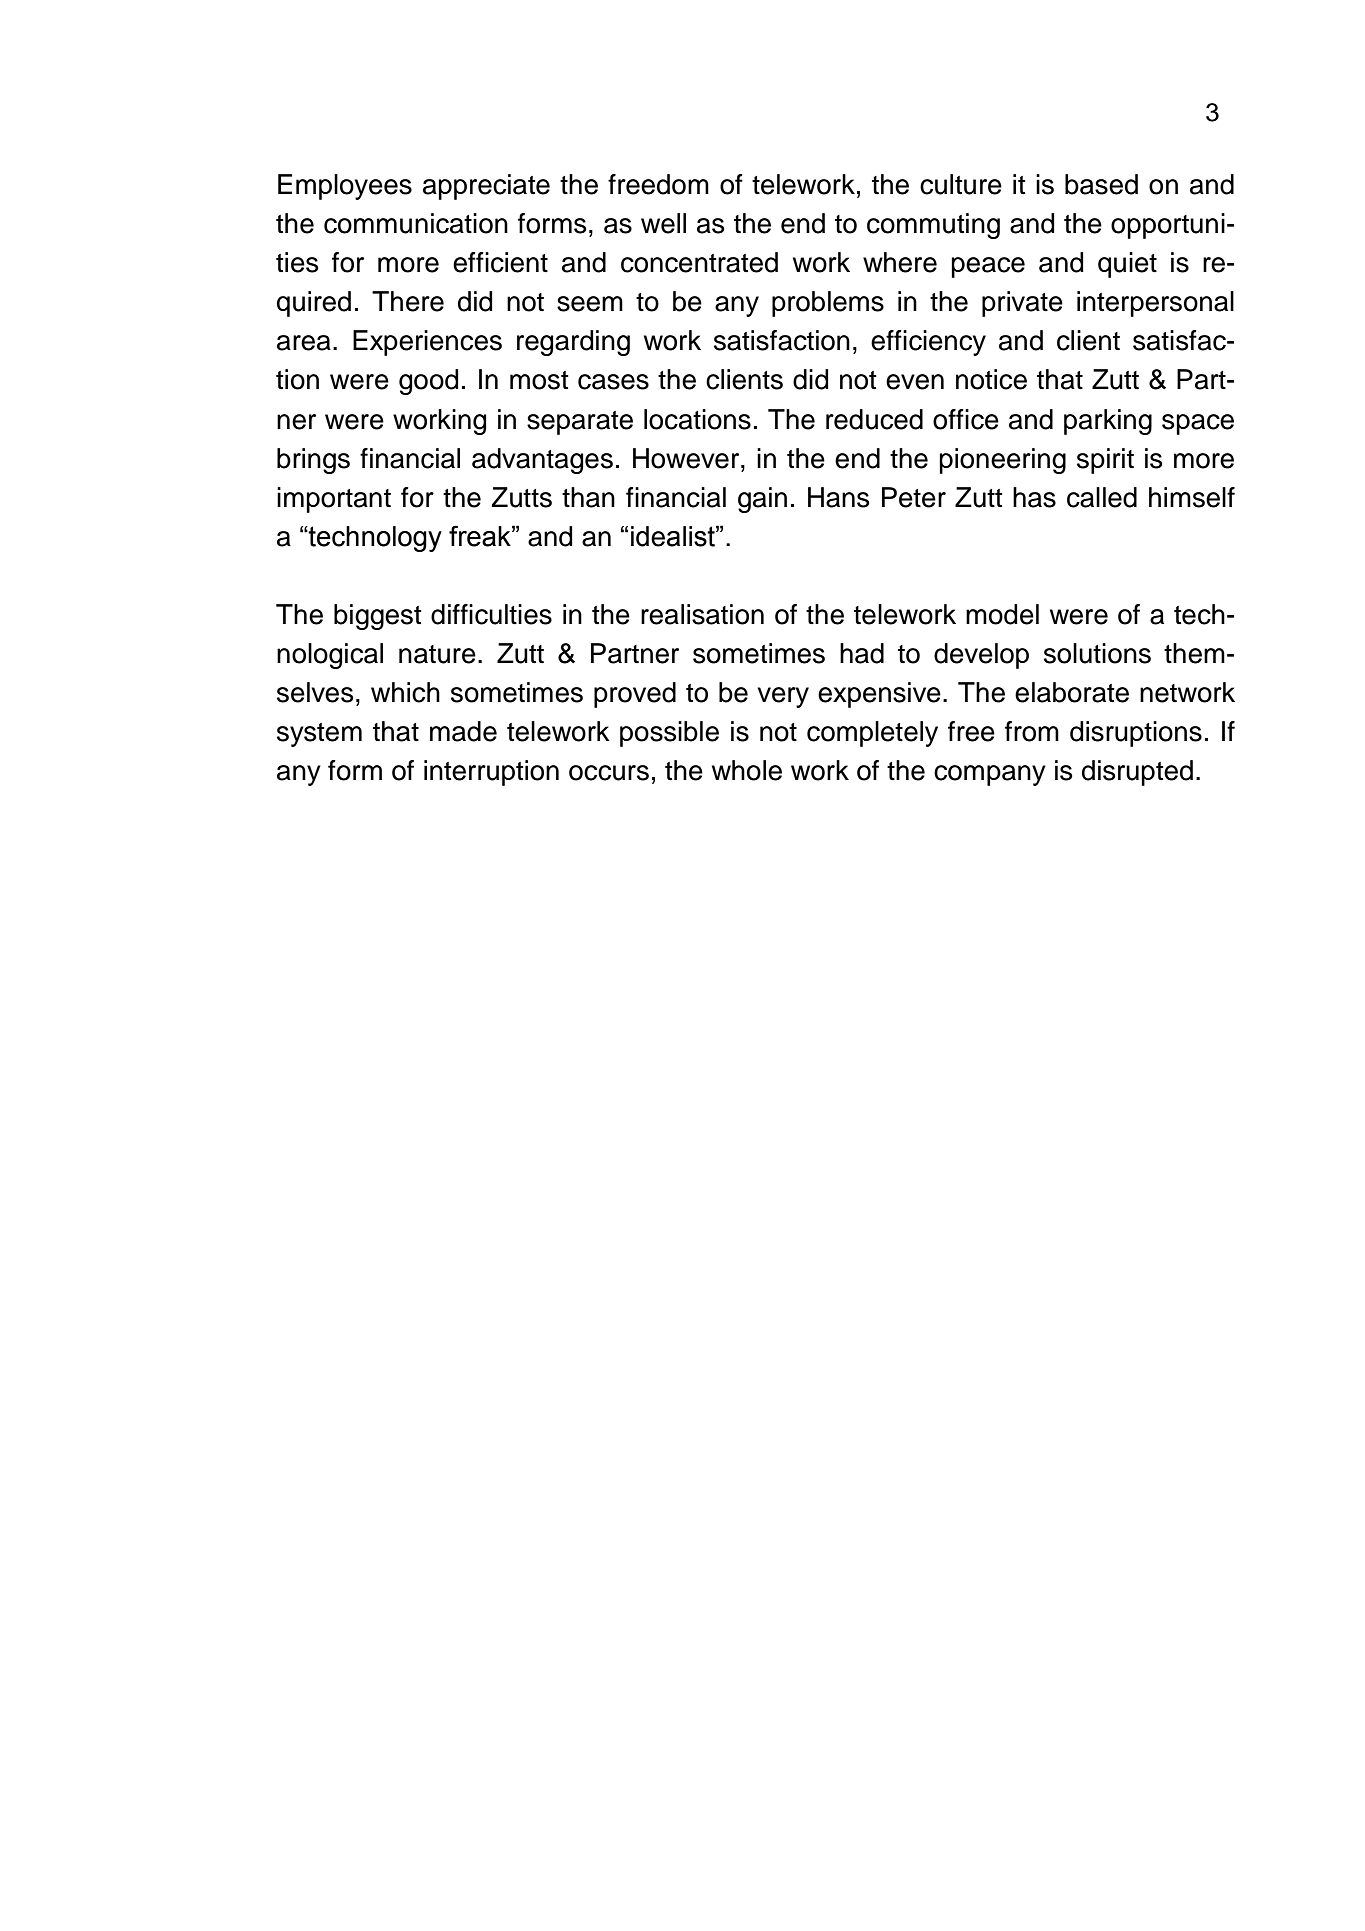  I want to click on model, so click(1002, 614).
